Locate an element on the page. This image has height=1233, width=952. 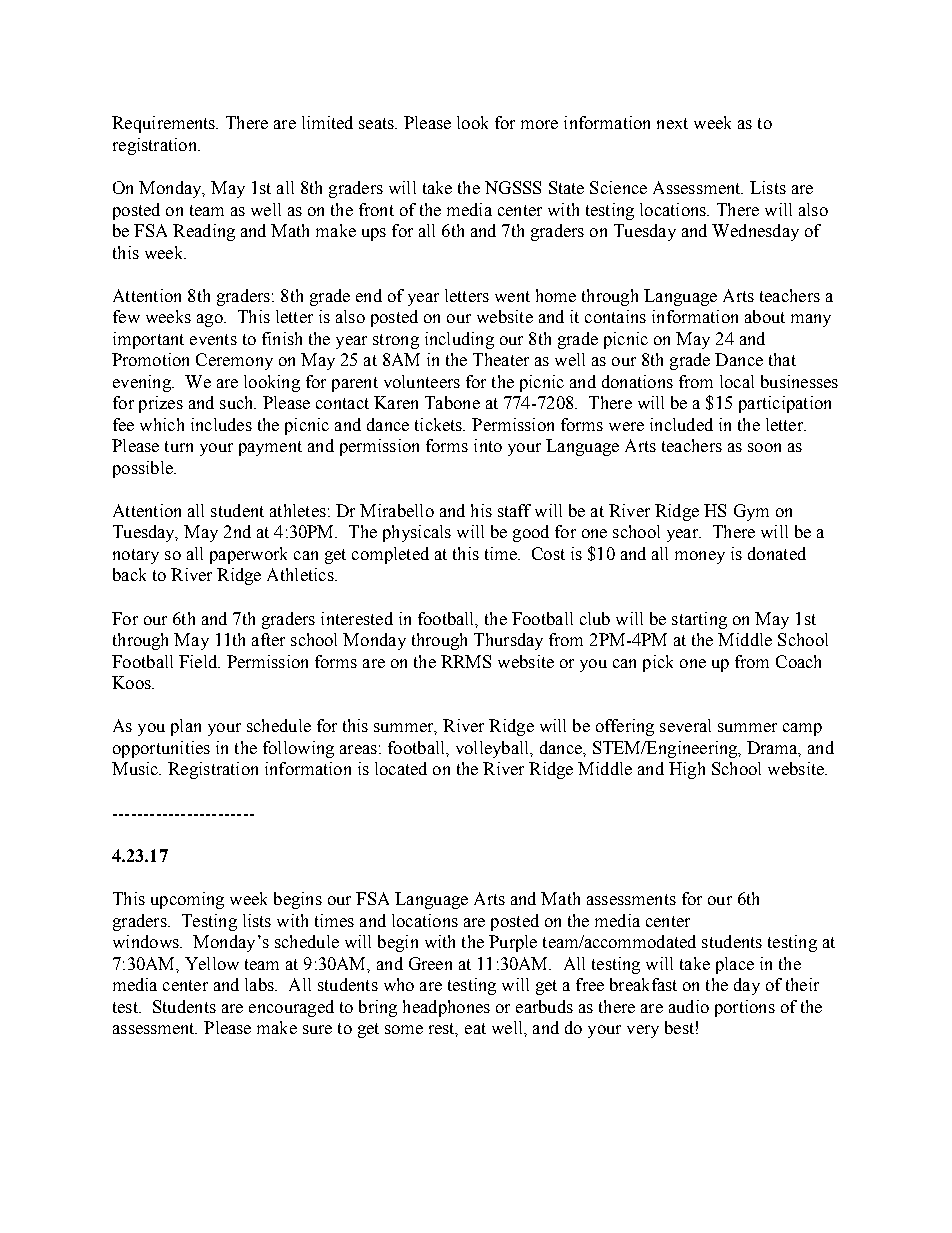
plan is located at coordinates (186, 727).
